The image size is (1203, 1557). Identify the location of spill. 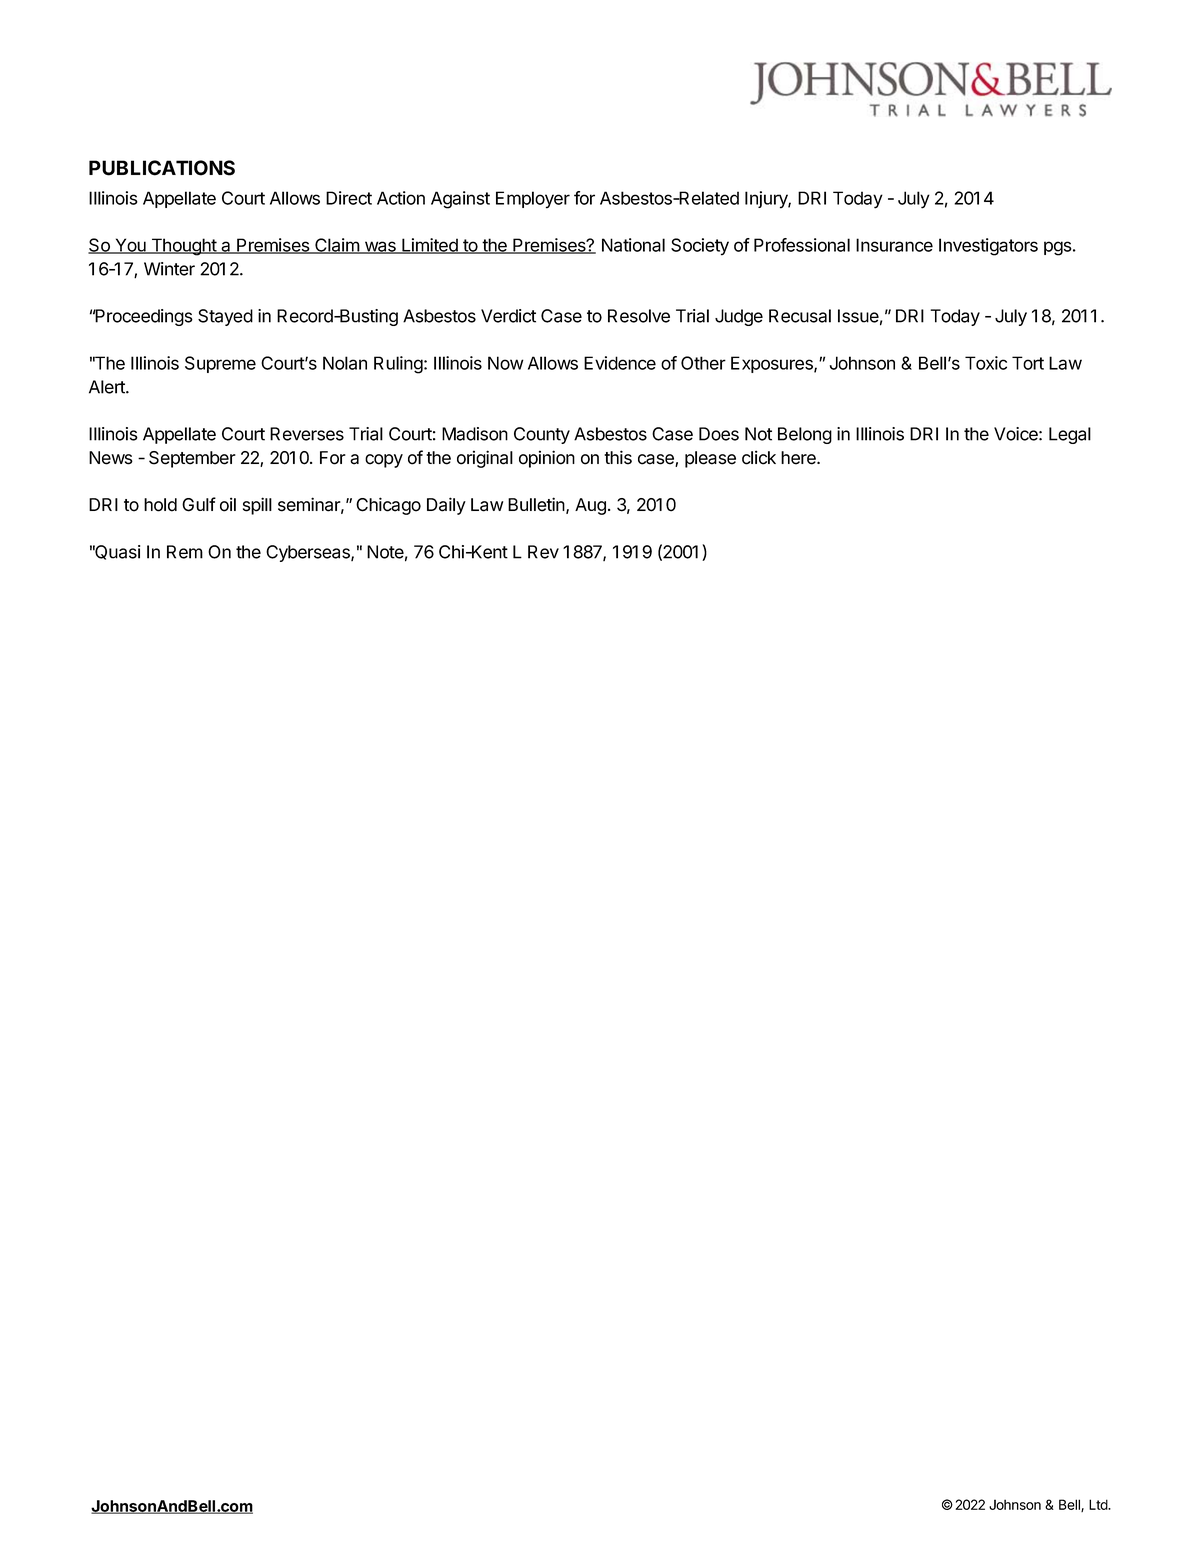
(257, 506).
